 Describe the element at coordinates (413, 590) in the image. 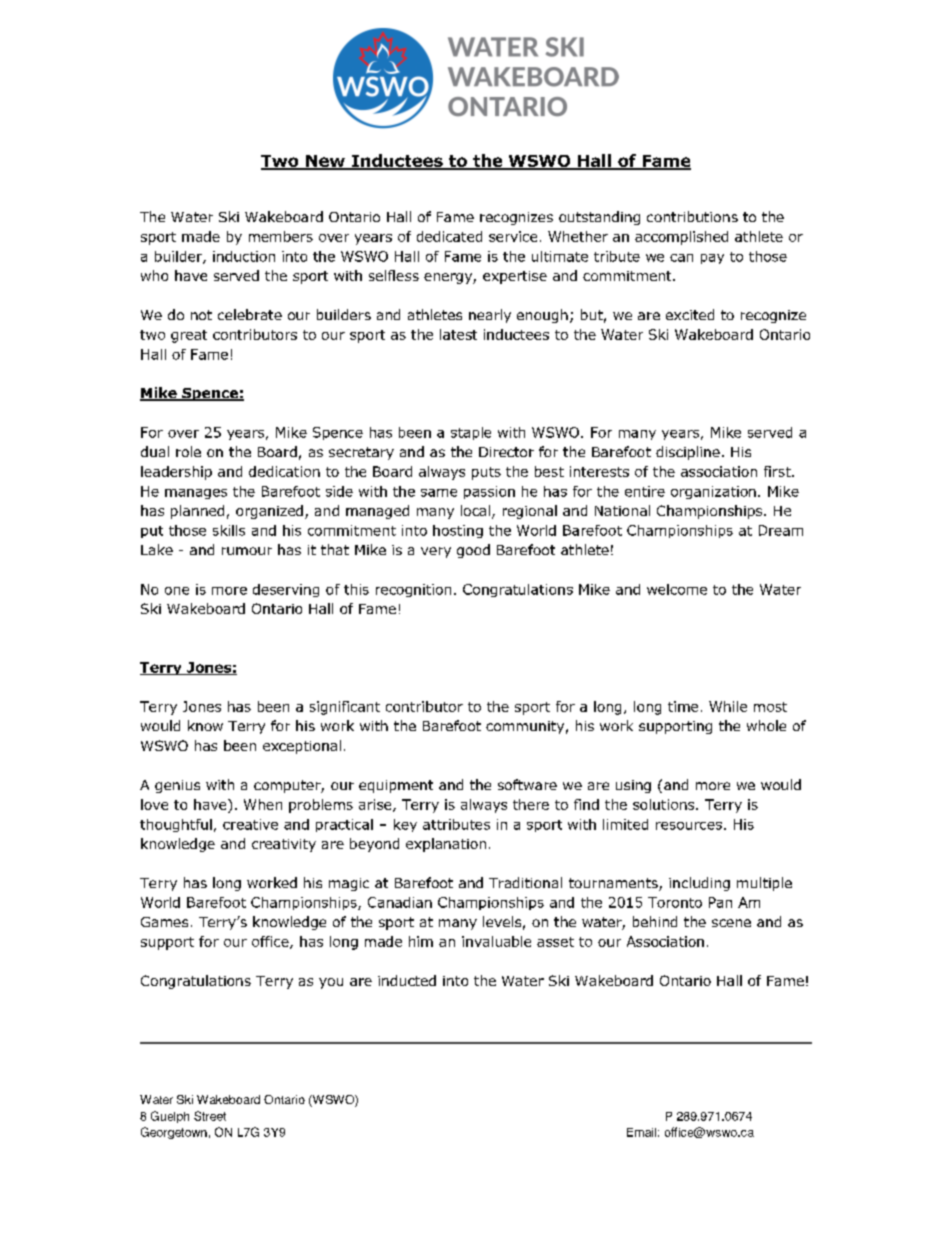

I see `recognition` at that location.
